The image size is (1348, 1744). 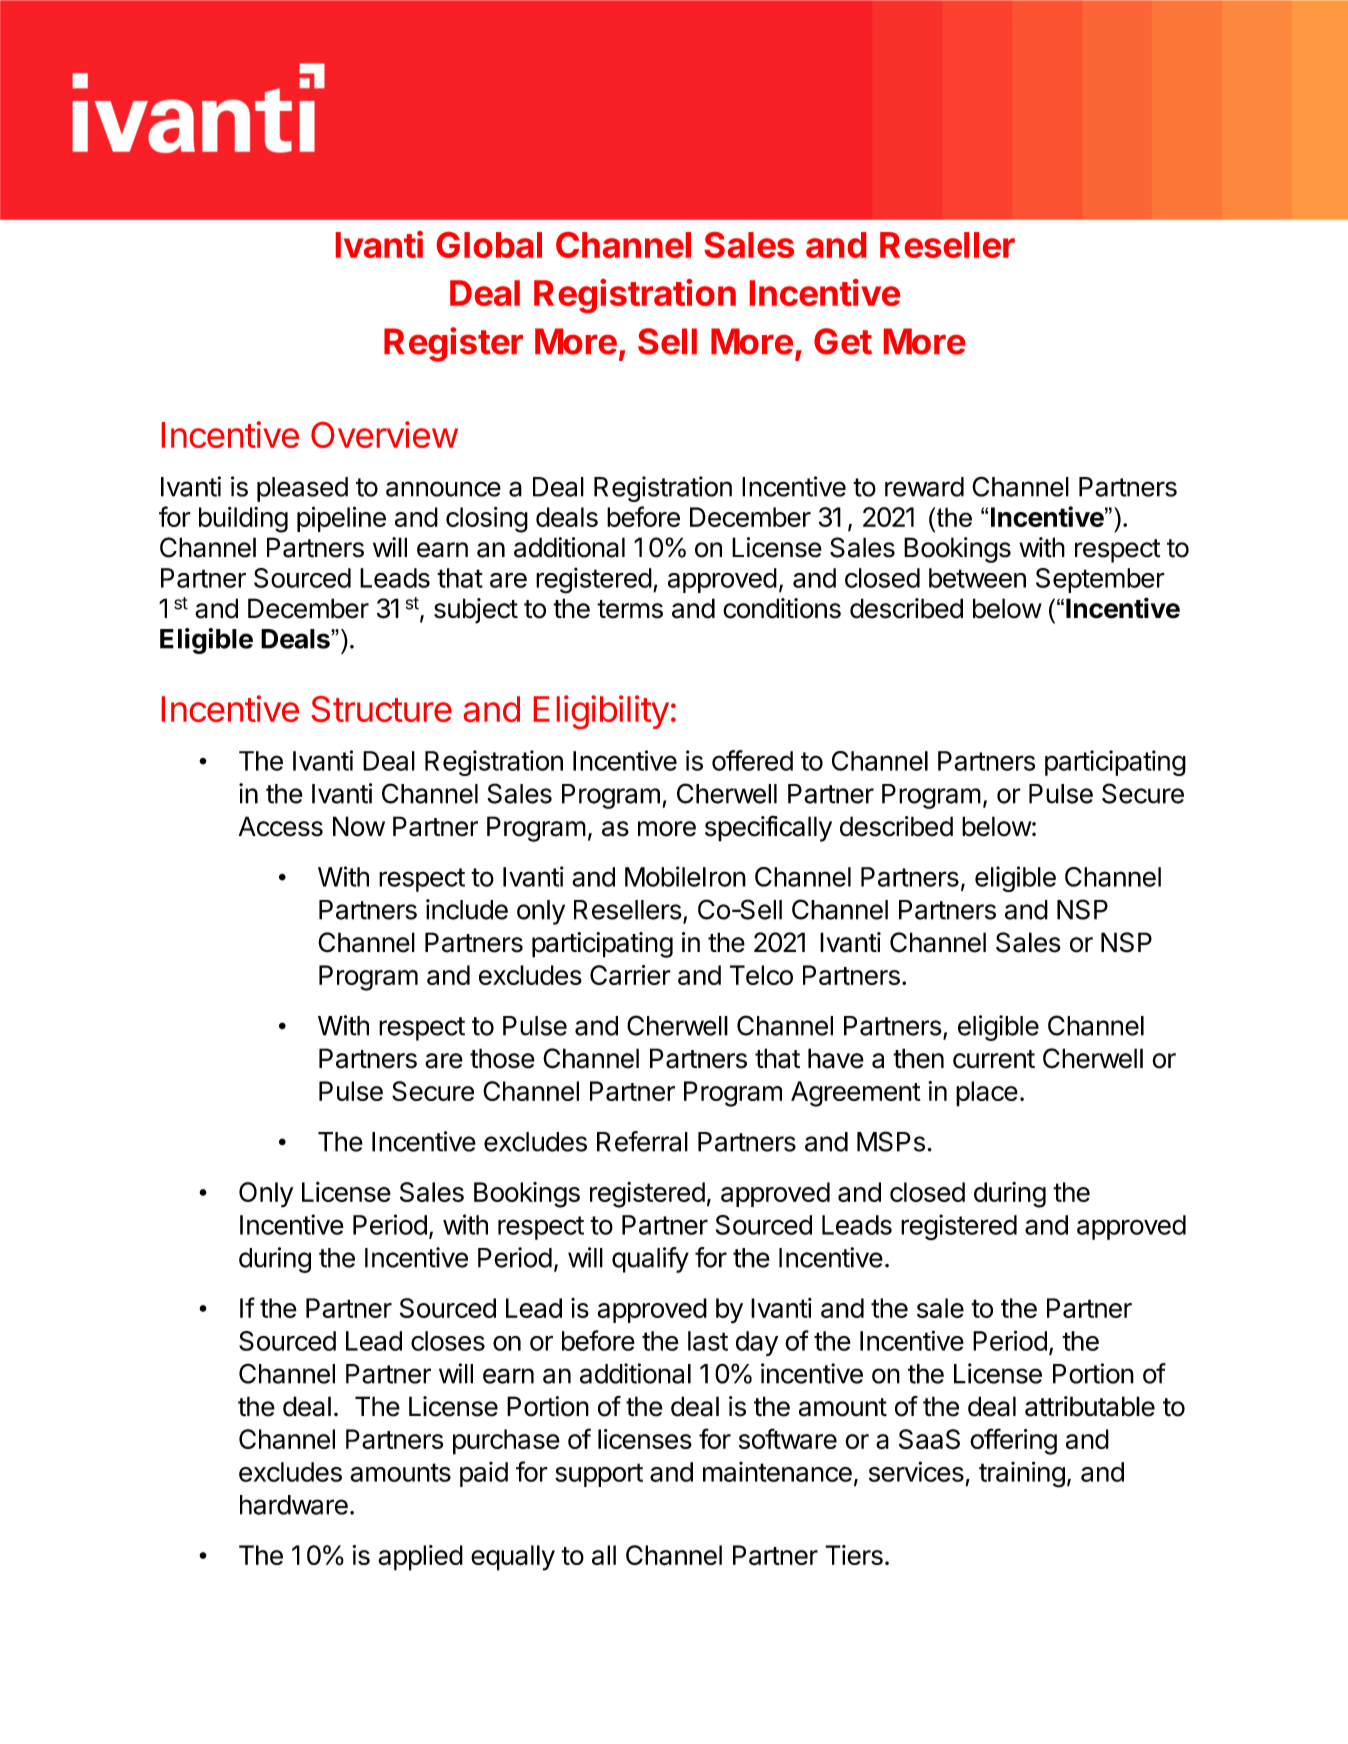 What do you see at coordinates (359, 826) in the screenshot?
I see `Now` at bounding box center [359, 826].
